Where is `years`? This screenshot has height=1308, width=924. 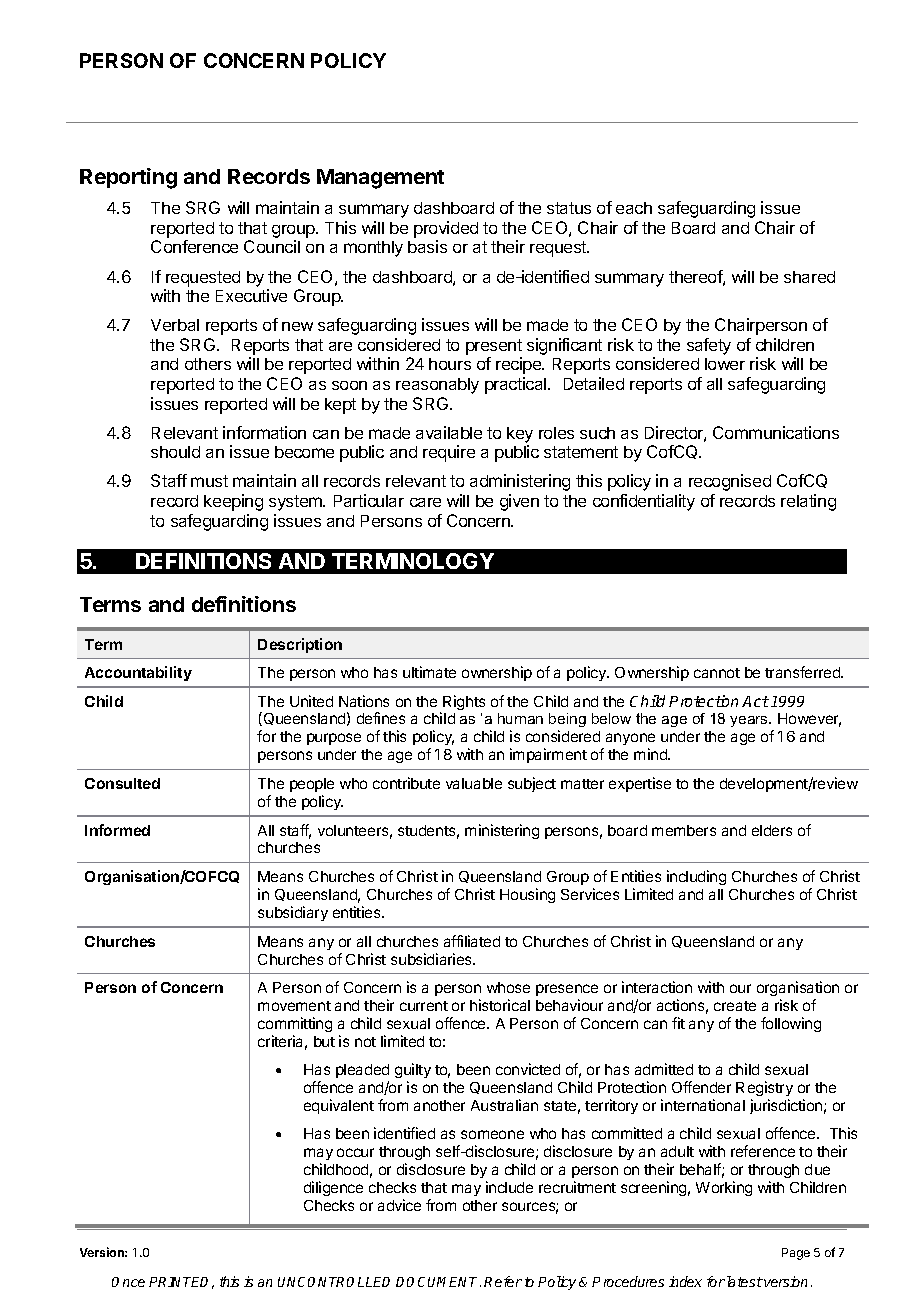 years is located at coordinates (750, 721).
